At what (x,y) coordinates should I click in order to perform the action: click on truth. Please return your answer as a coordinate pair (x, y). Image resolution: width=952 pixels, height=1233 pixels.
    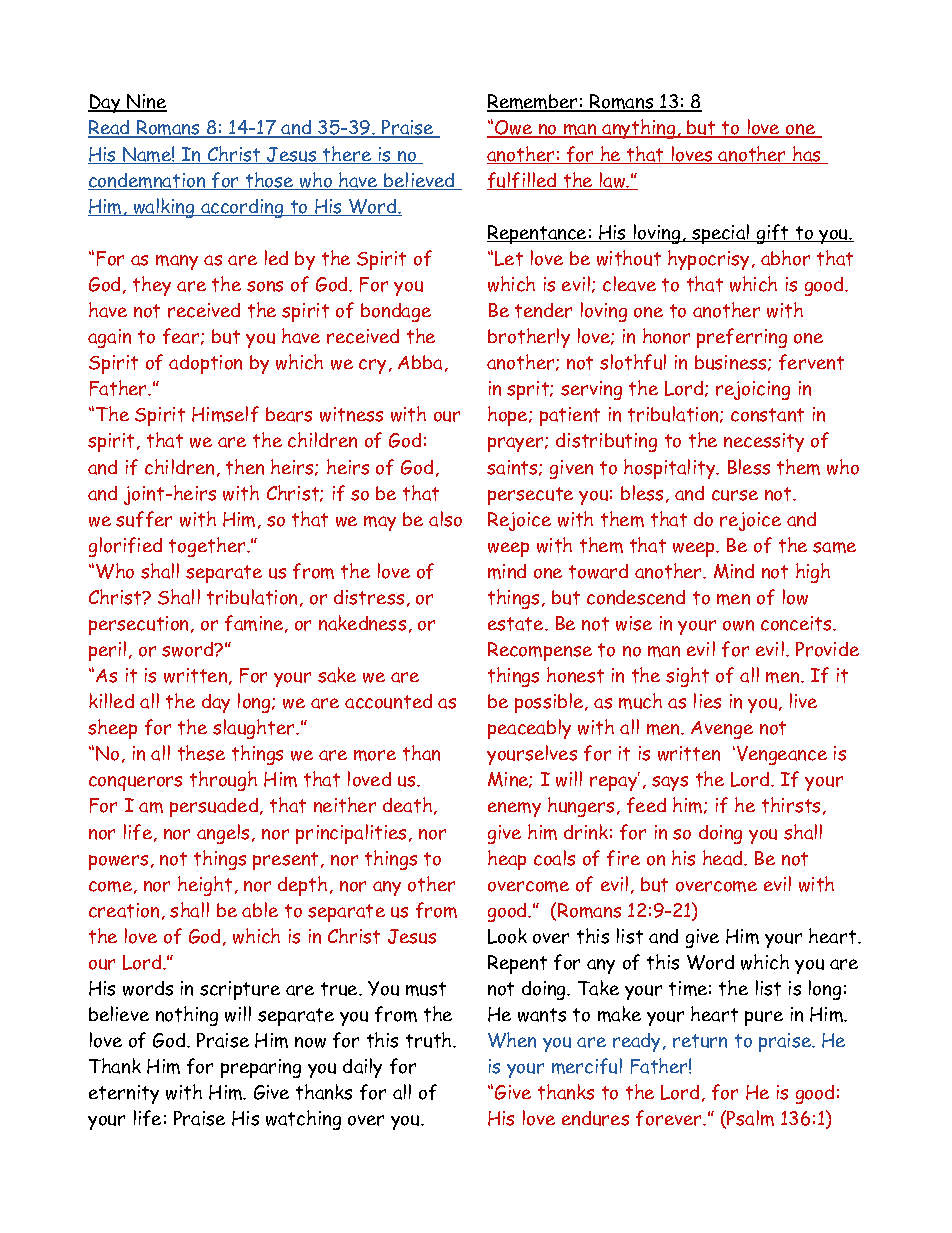
    Looking at the image, I should click on (430, 1040).
